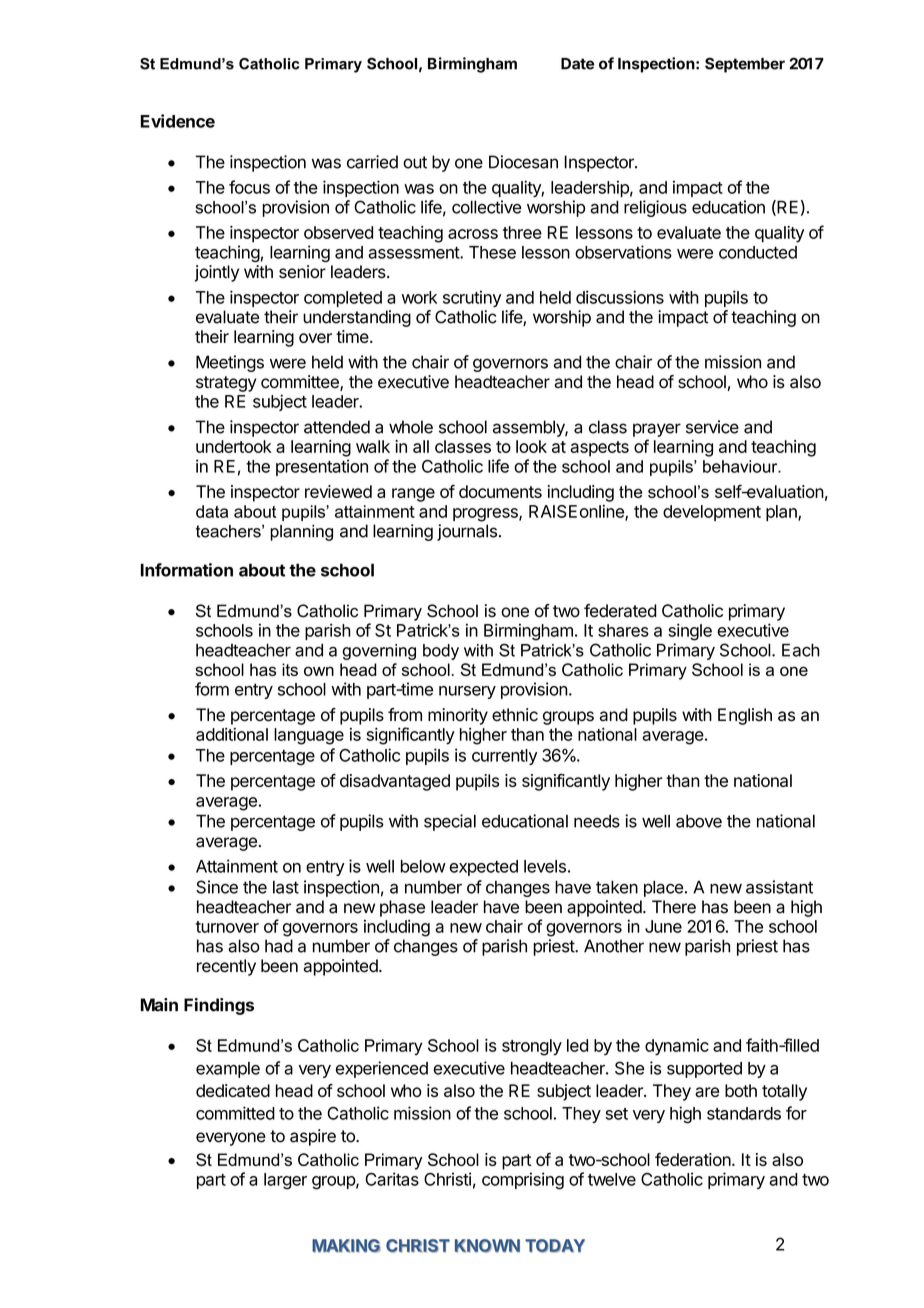 Image resolution: width=924 pixels, height=1308 pixels. What do you see at coordinates (226, 384) in the screenshot?
I see `strategy` at bounding box center [226, 384].
